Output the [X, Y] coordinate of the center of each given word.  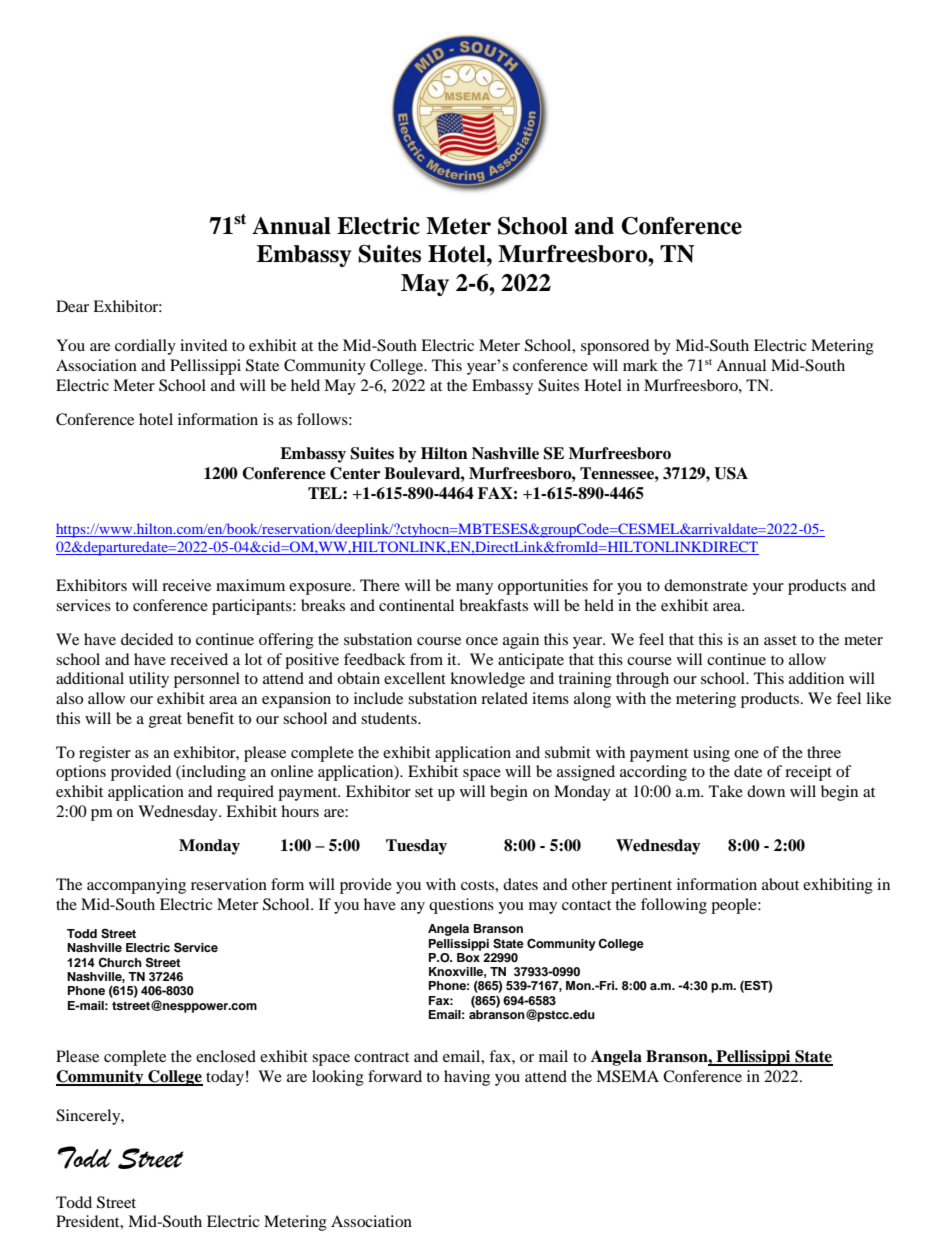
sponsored [615, 347]
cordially [145, 347]
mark [640, 365]
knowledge [487, 680]
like [878, 698]
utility [149, 680]
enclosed [226, 1056]
